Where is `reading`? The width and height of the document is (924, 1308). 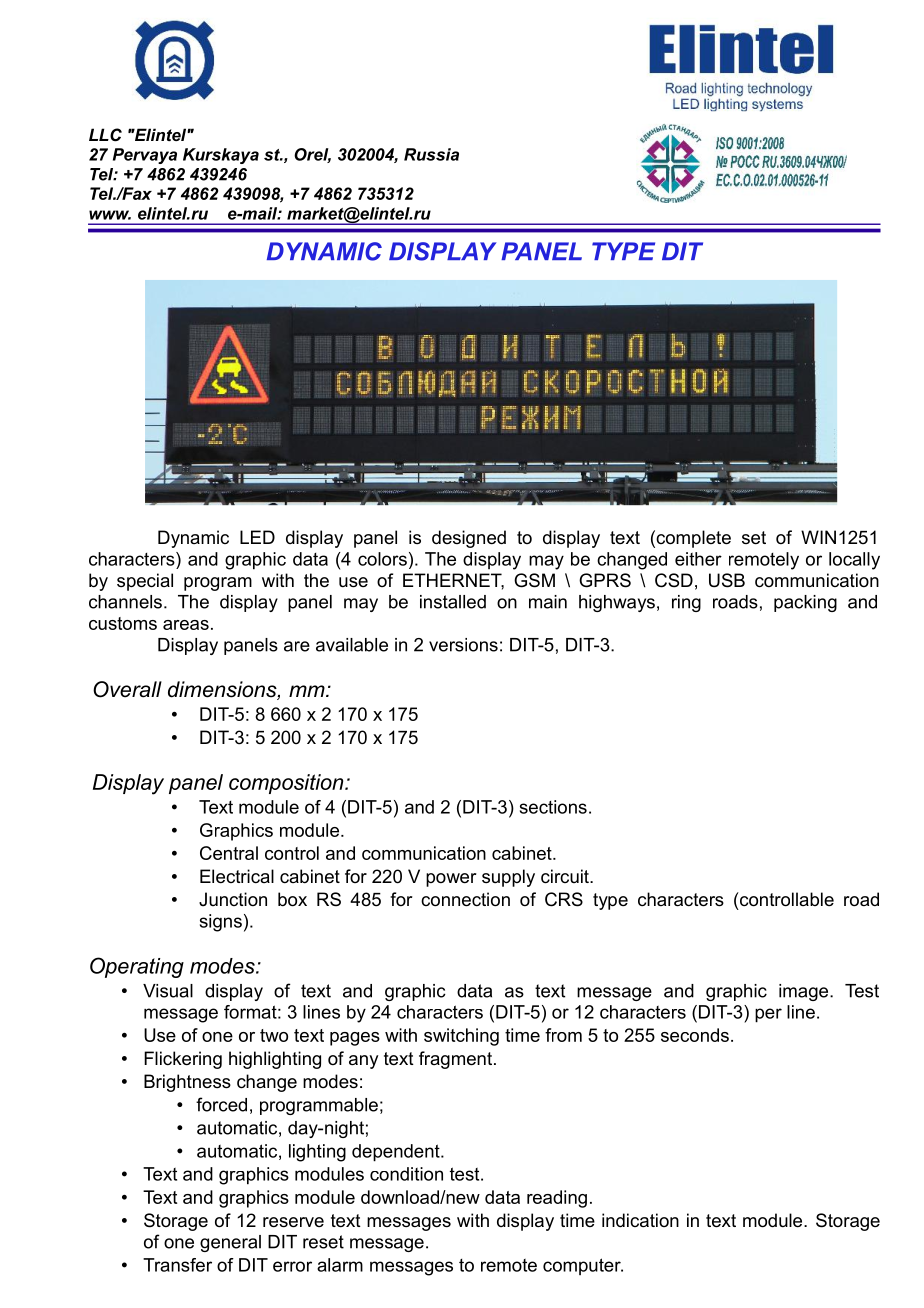
reading is located at coordinates (557, 1199).
